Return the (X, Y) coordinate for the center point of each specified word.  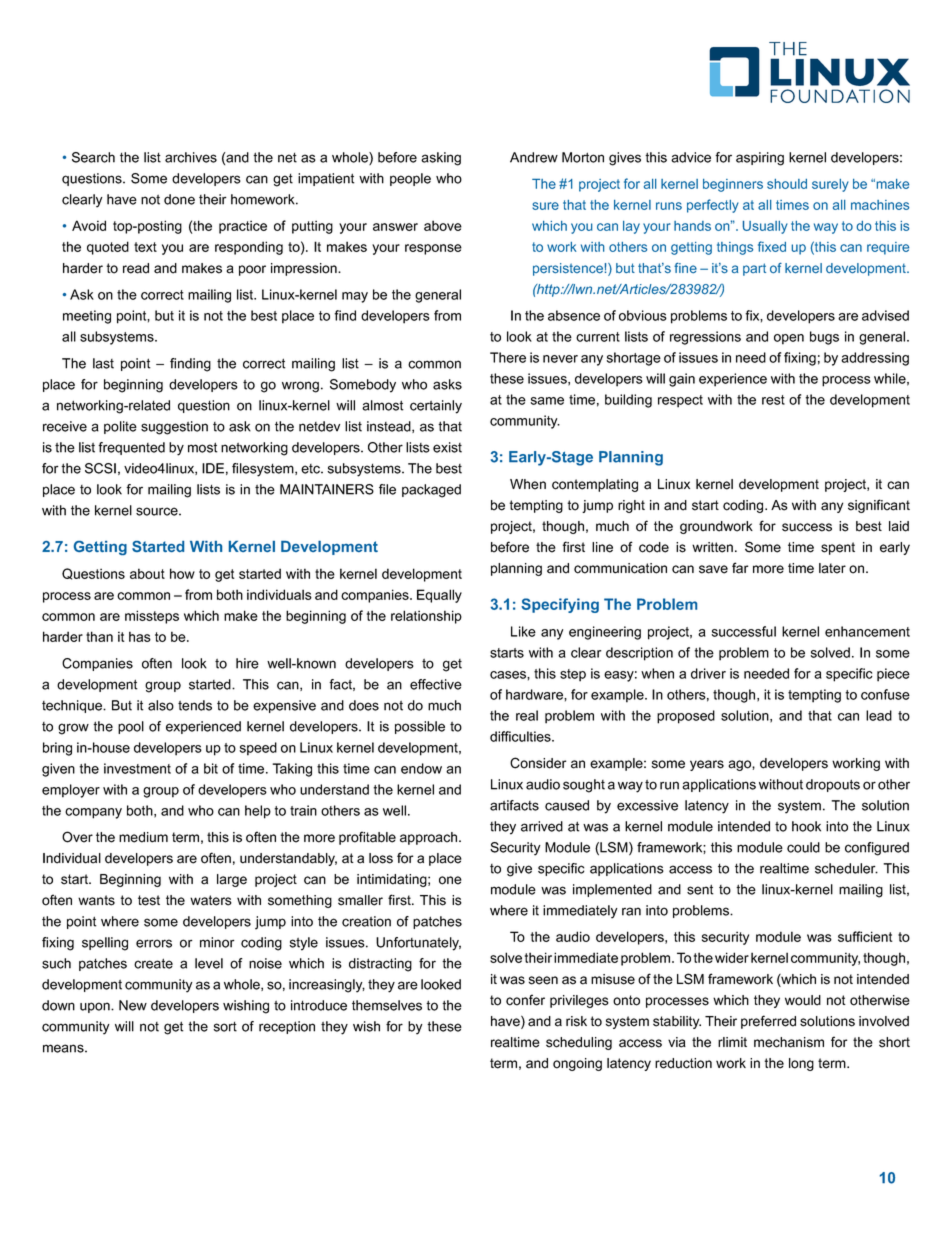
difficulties (521, 736)
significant (879, 506)
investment (137, 768)
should (787, 184)
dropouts (833, 785)
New (133, 1005)
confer (525, 1000)
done (179, 199)
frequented (131, 448)
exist (447, 447)
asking (441, 159)
